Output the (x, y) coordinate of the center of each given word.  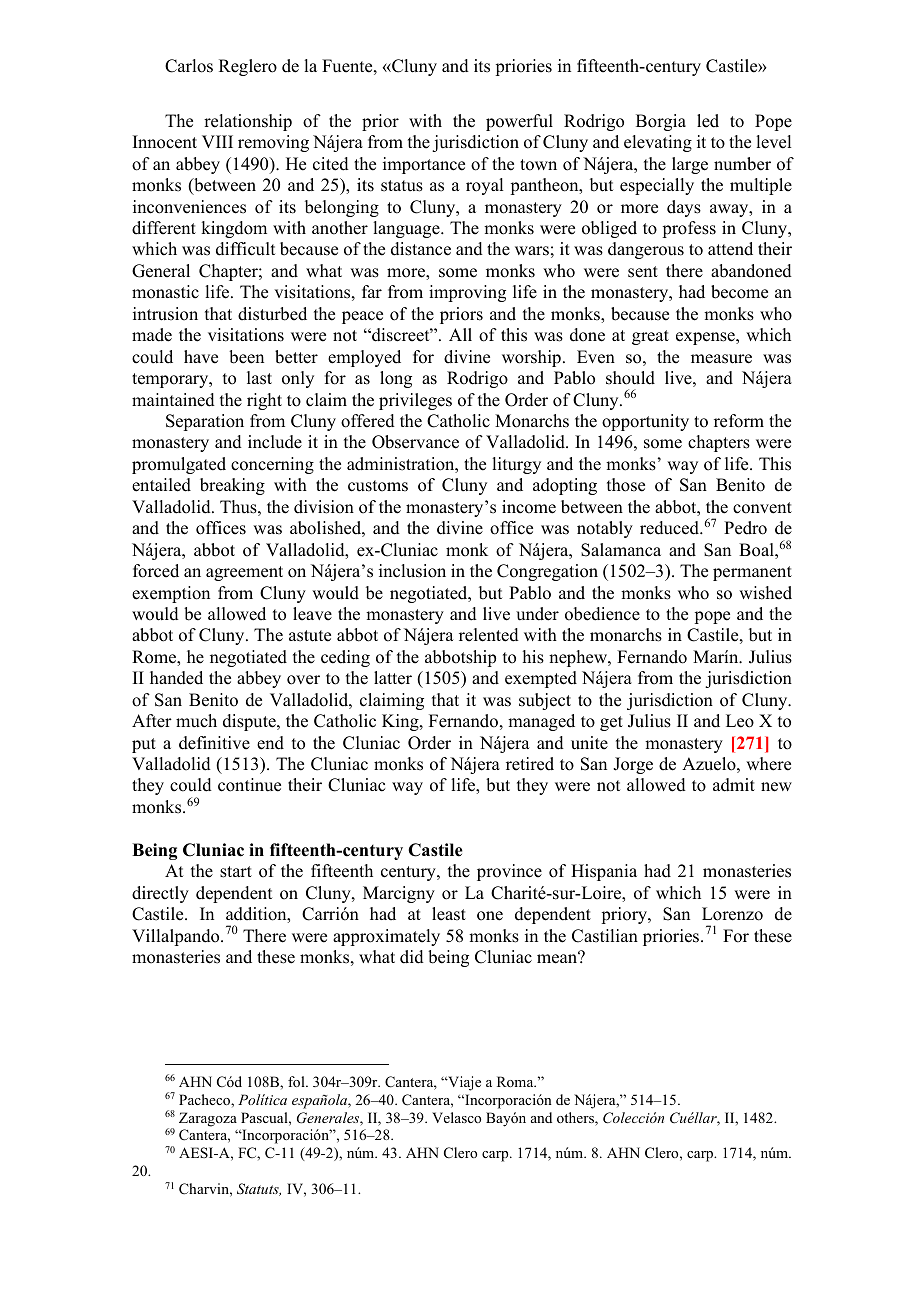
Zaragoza (208, 1119)
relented (489, 635)
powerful (519, 122)
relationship (248, 122)
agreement (244, 573)
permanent (752, 573)
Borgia (661, 122)
